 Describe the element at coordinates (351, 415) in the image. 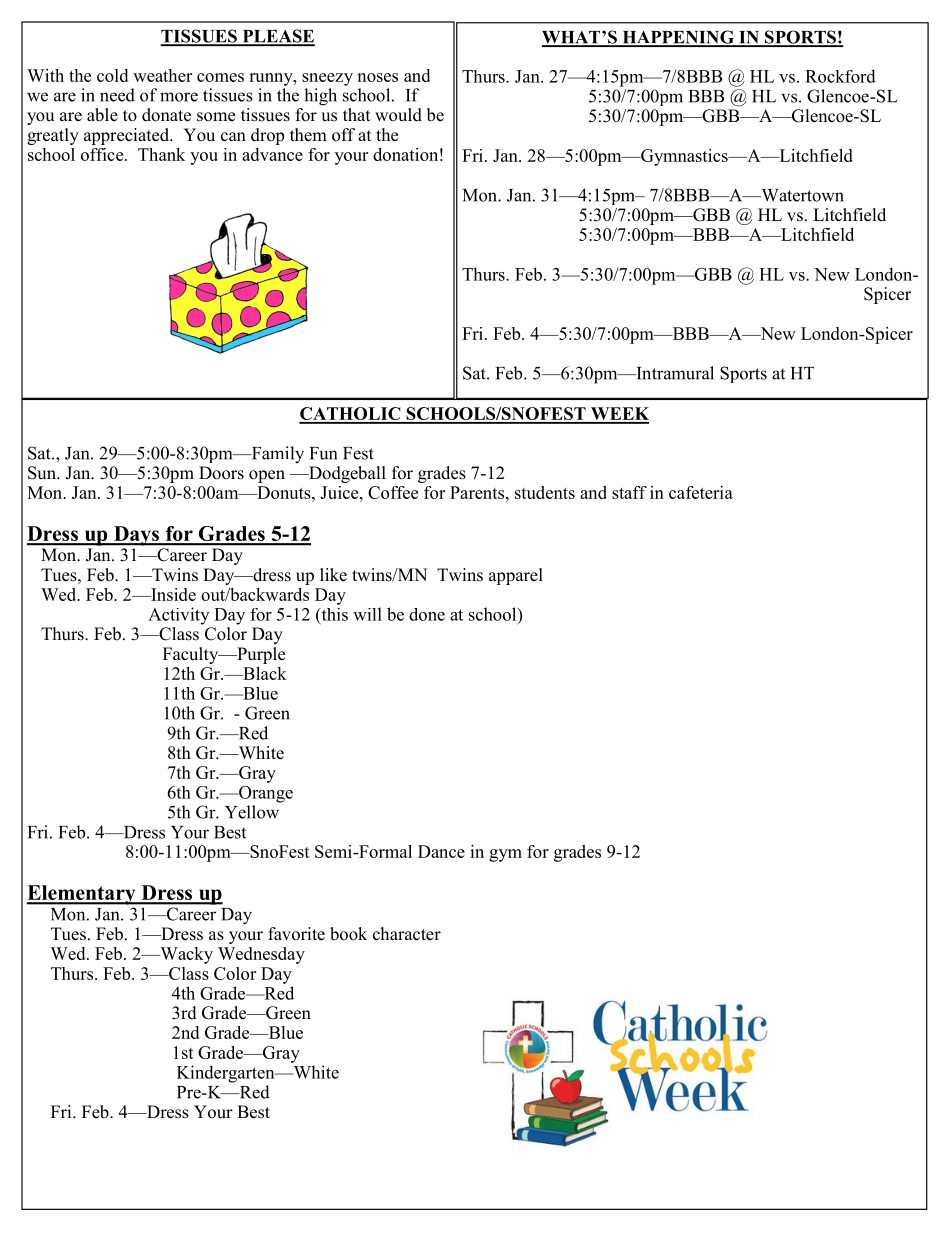

I see `CATHOLIC` at that location.
